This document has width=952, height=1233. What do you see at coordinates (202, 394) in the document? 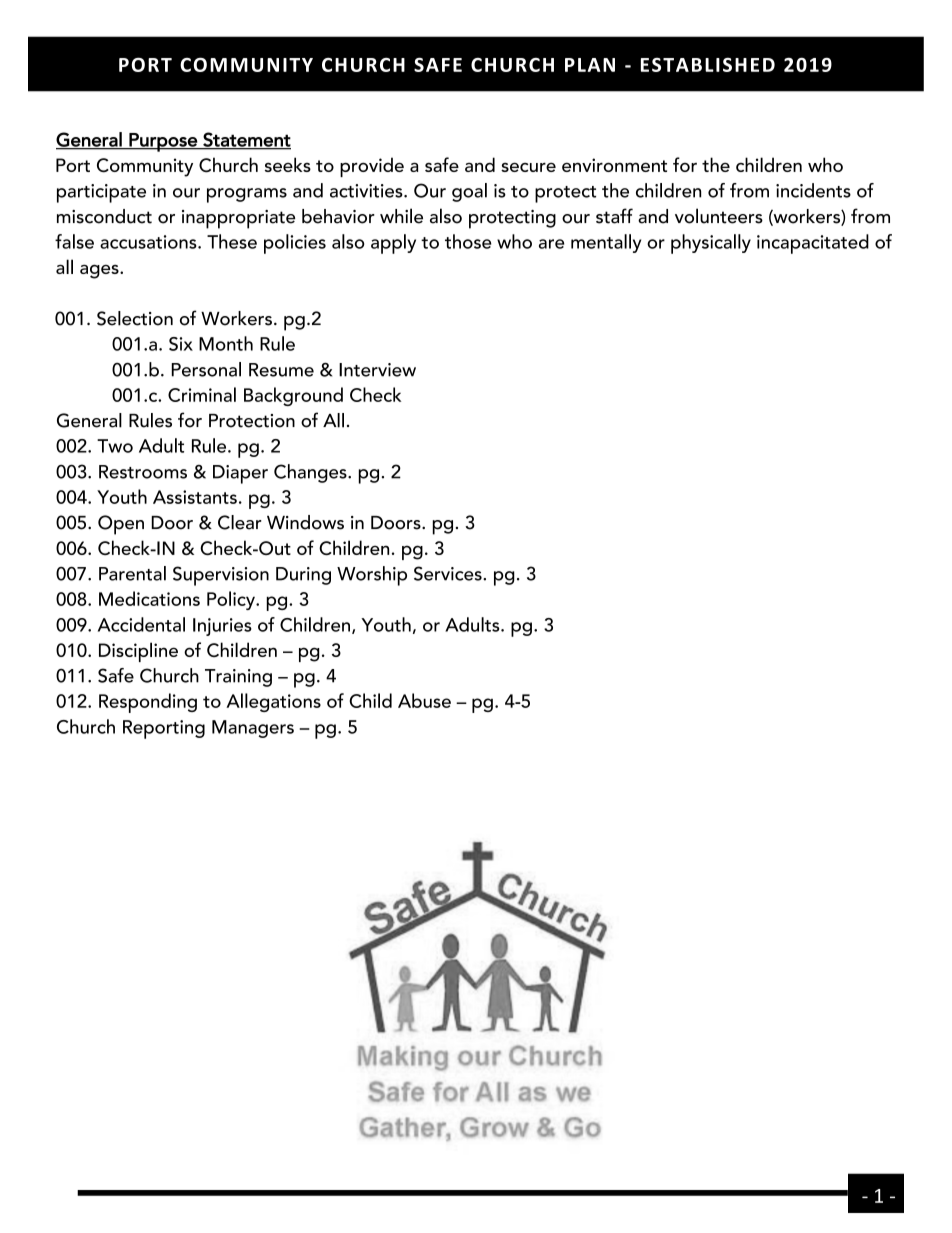
I see `Criminal` at bounding box center [202, 394].
